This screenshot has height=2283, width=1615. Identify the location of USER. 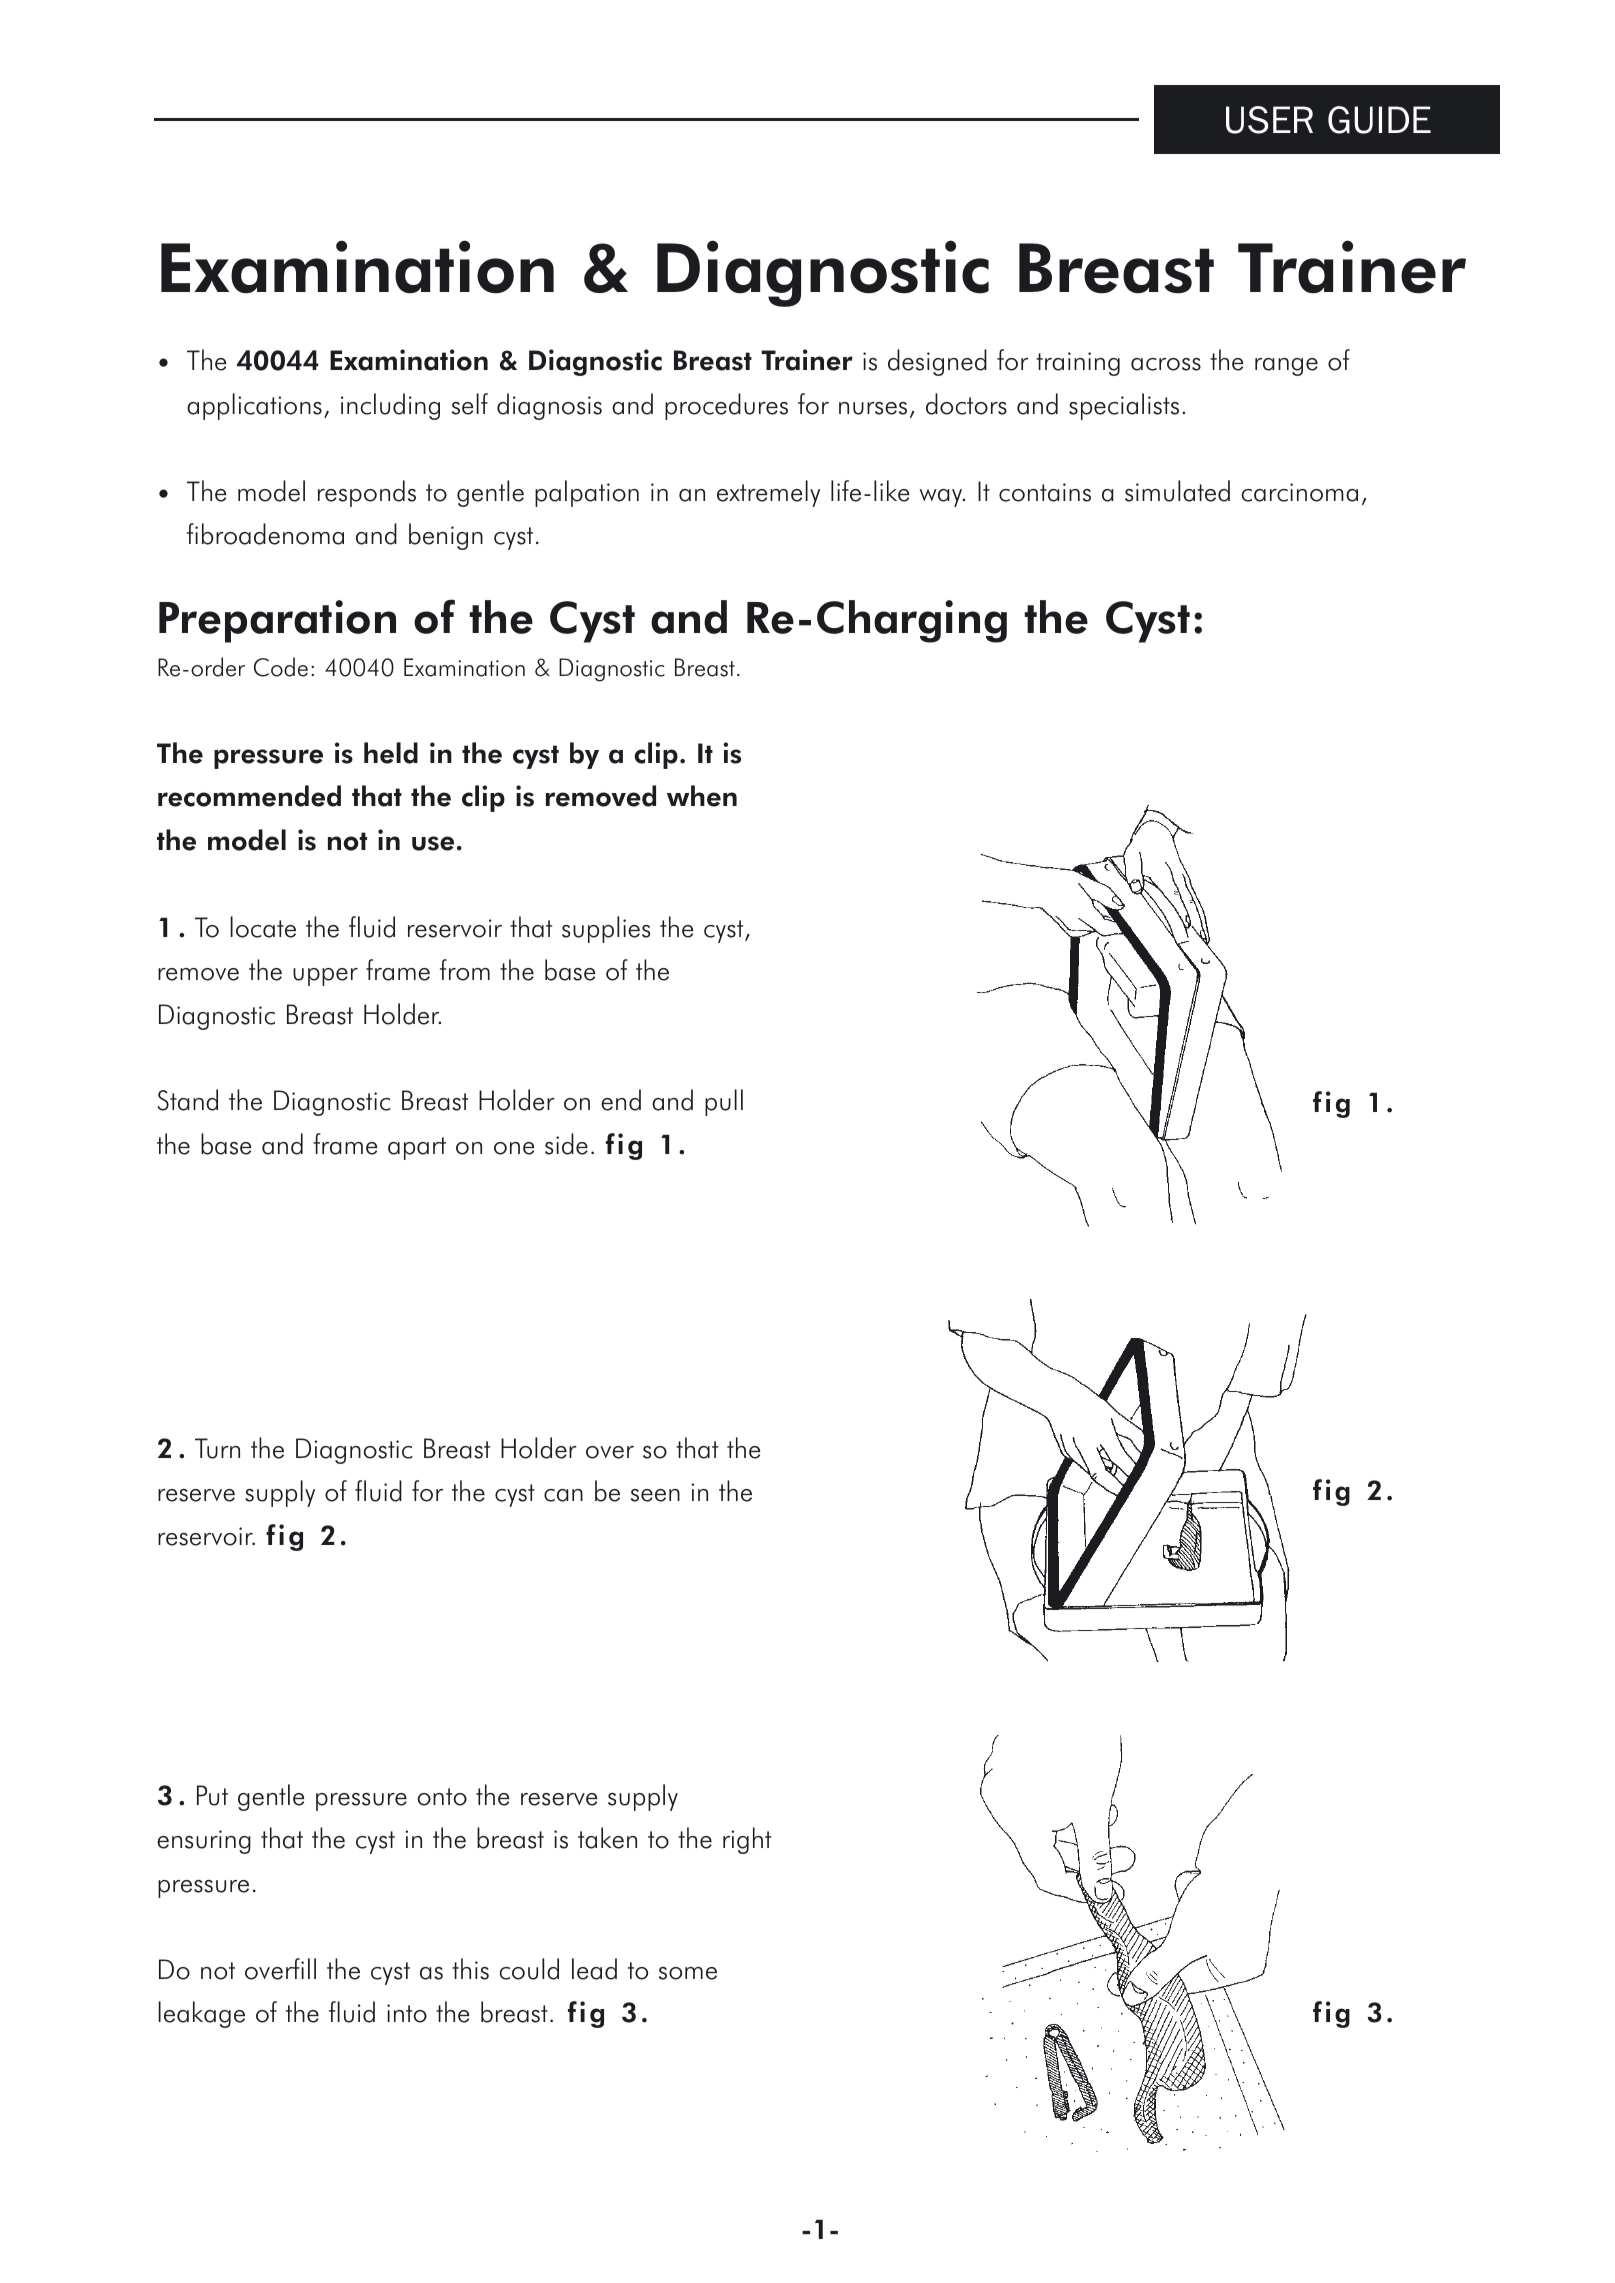
(1269, 120).
